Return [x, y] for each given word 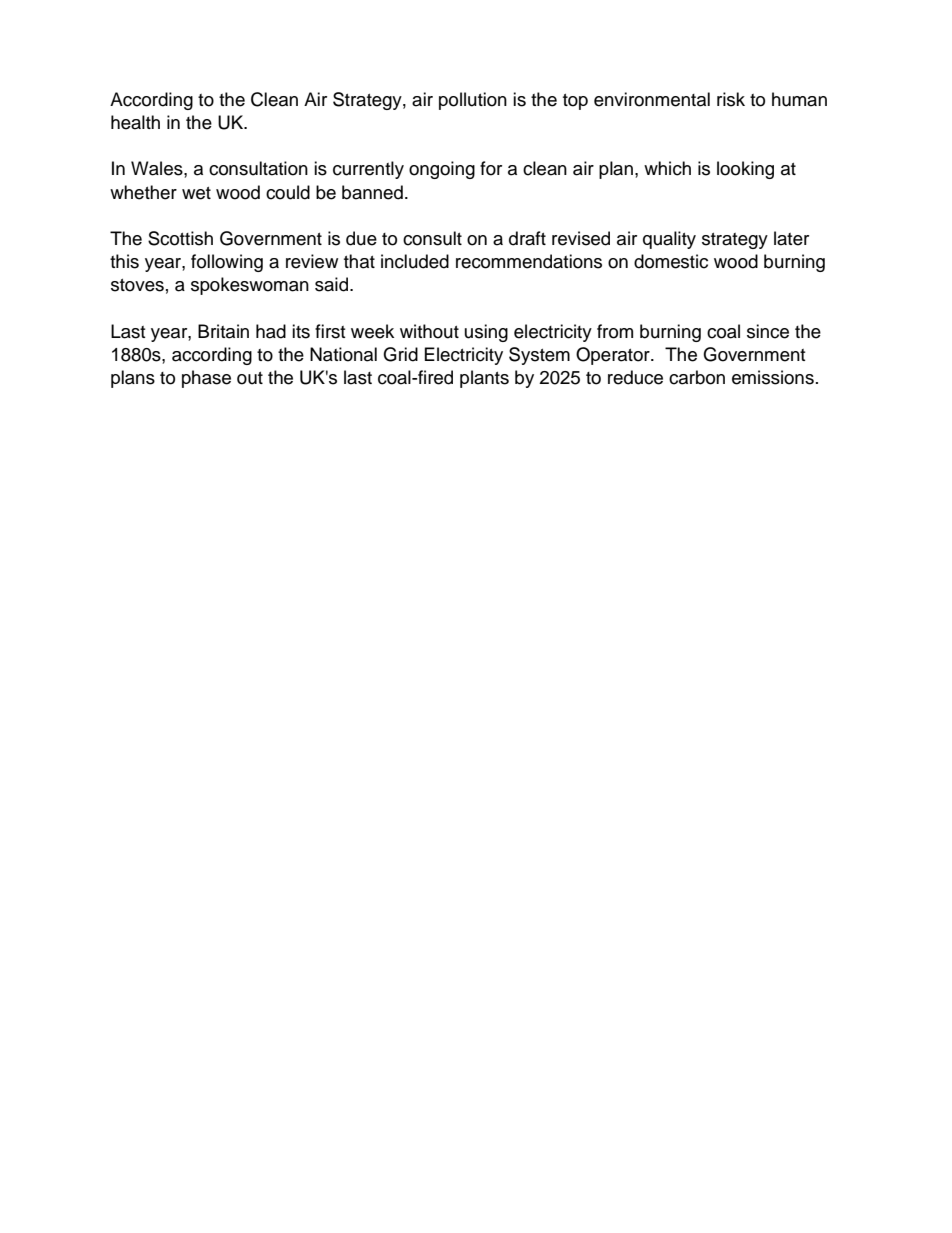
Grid [400, 354]
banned [372, 192]
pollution [473, 101]
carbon [697, 377]
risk [731, 99]
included [415, 261]
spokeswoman [250, 286]
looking [745, 170]
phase [206, 379]
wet [196, 193]
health [135, 122]
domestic [671, 261]
